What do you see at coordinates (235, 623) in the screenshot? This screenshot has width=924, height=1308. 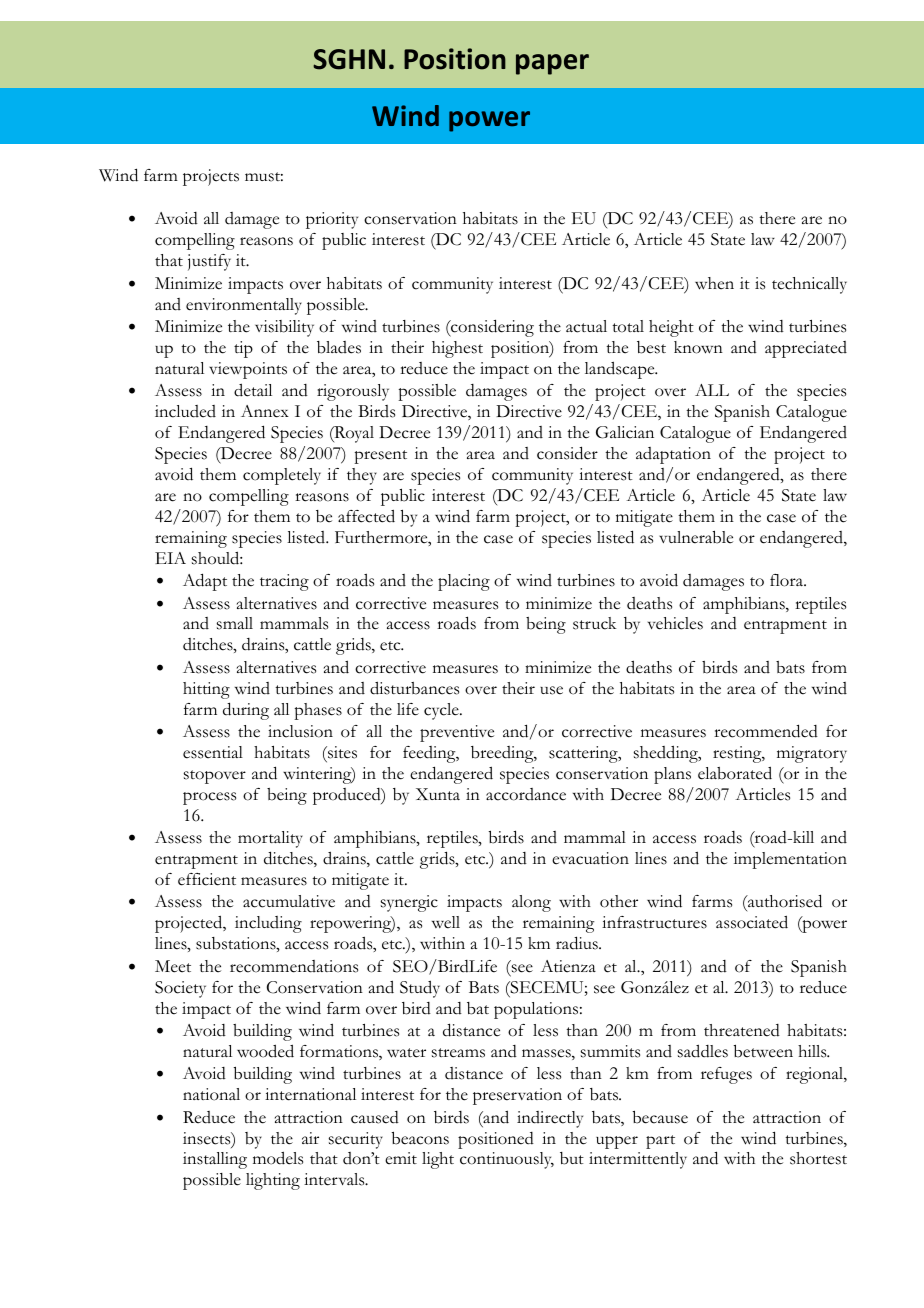 I see `small` at bounding box center [235, 623].
